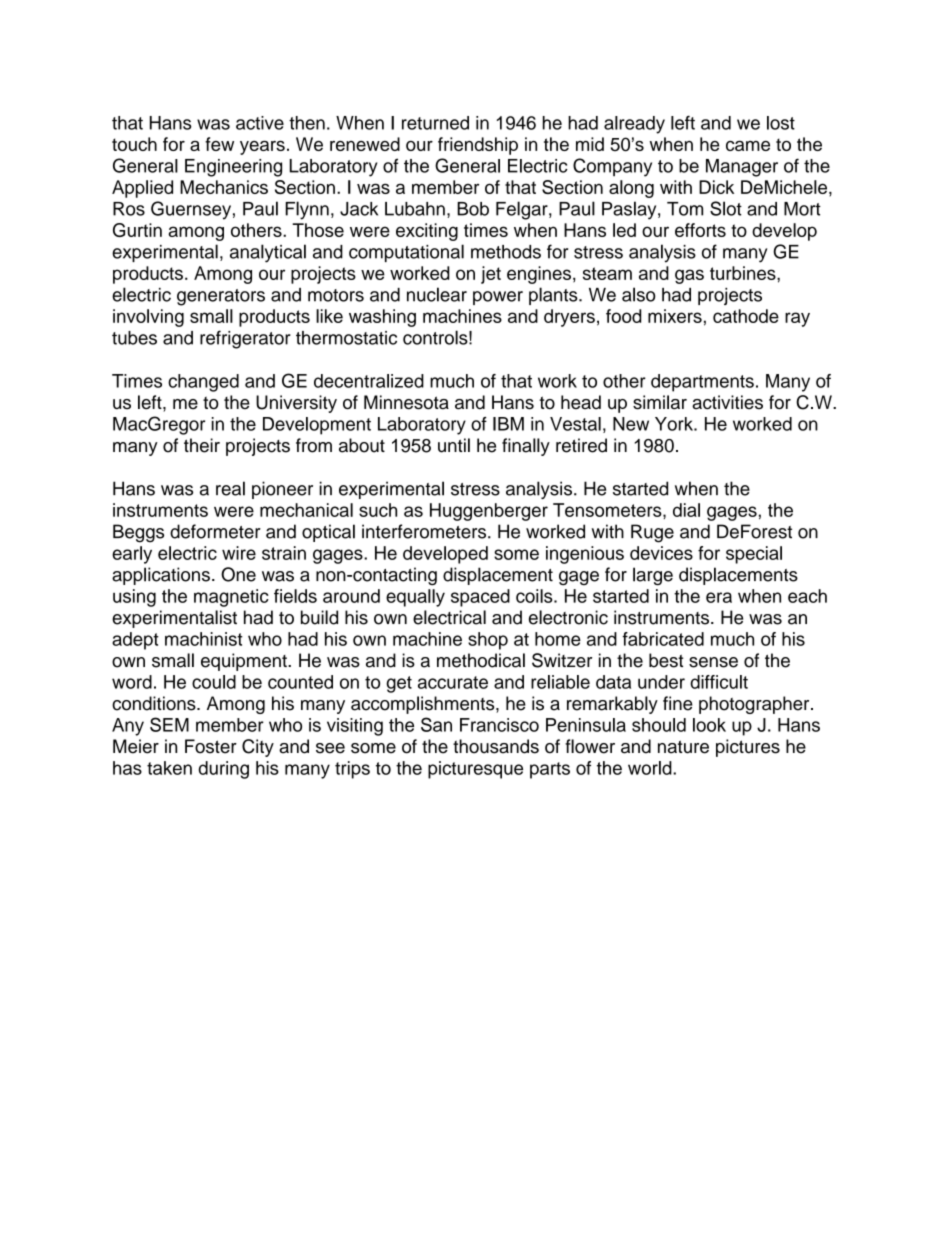 Image resolution: width=952 pixels, height=1233 pixels. I want to click on few, so click(219, 144).
